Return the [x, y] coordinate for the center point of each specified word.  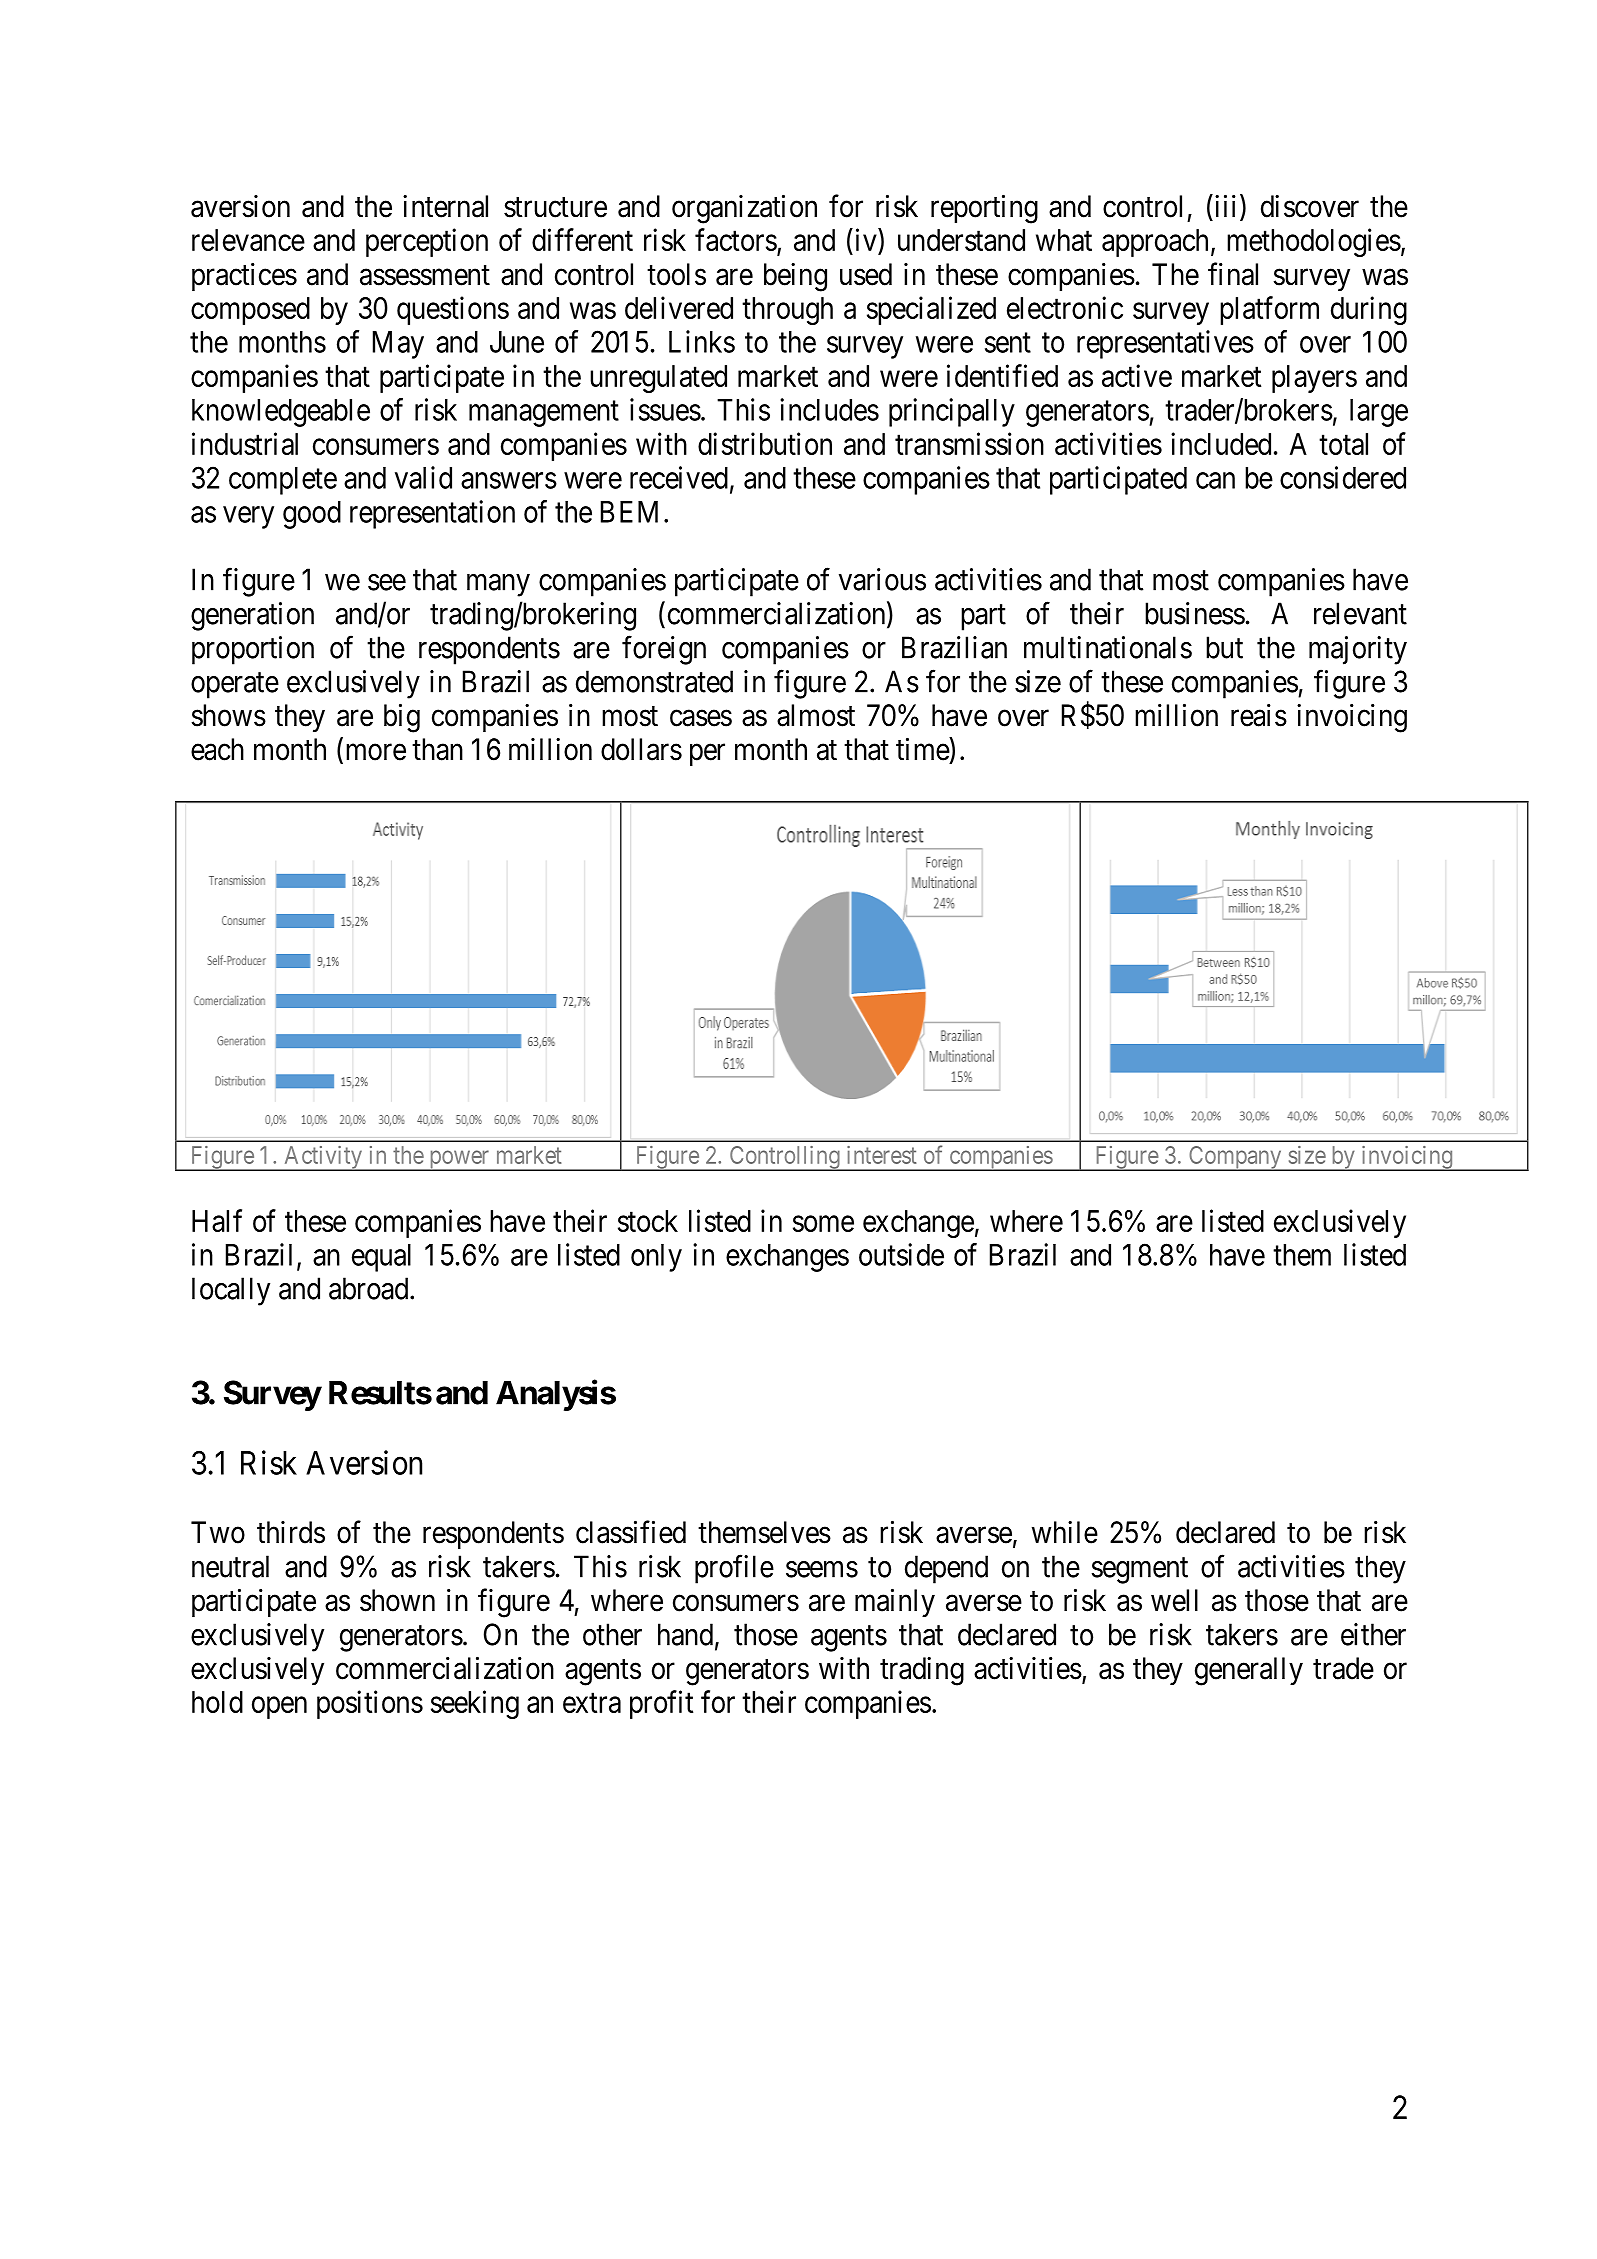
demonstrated [654, 681]
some [823, 1224]
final [1233, 274]
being [795, 277]
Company [1235, 1158]
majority [1358, 650]
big [402, 718]
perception [427, 242]
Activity [323, 1158]
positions [370, 1704]
